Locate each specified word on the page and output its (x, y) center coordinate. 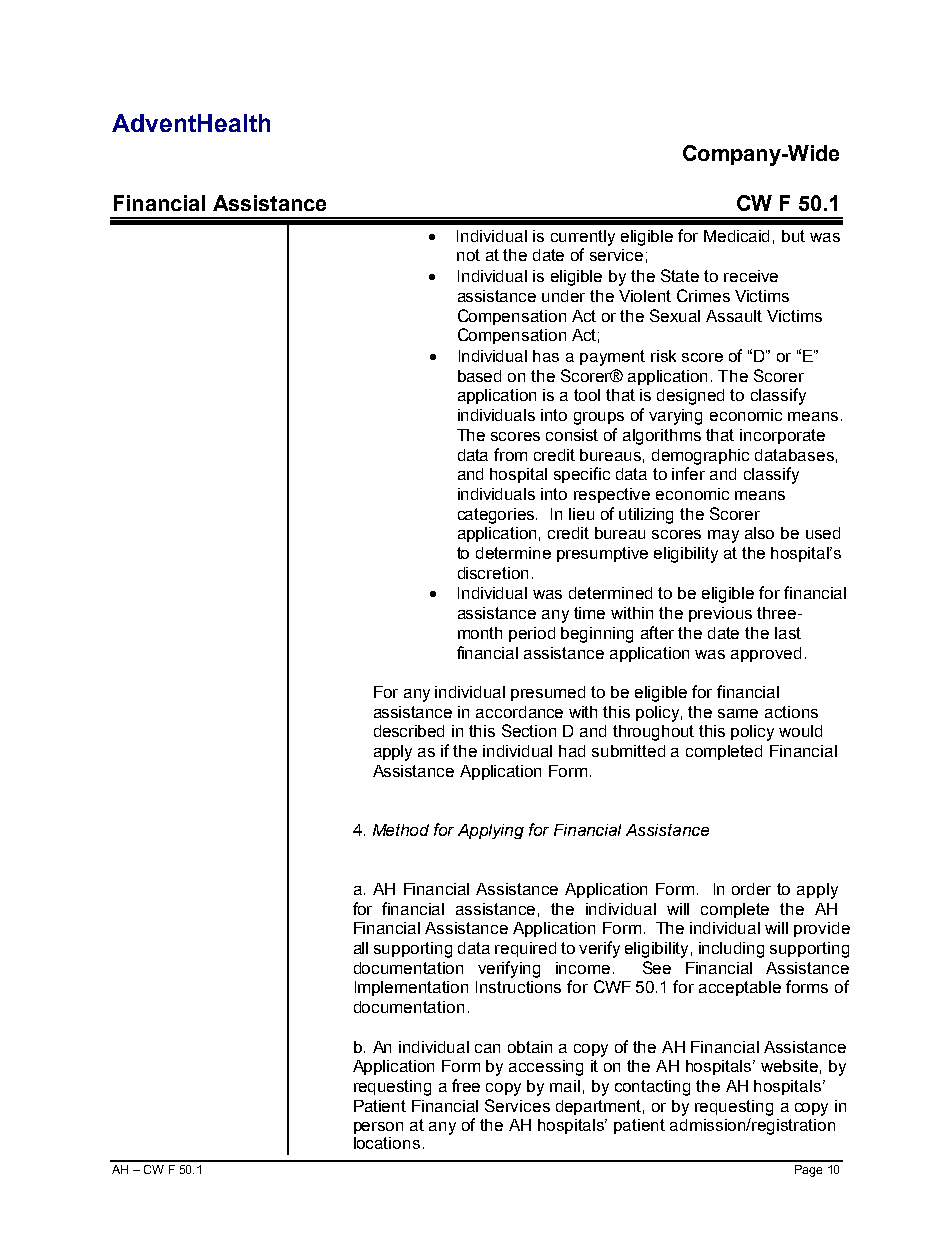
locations (387, 1143)
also (759, 533)
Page (808, 1171)
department (600, 1107)
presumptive (602, 554)
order (751, 889)
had (572, 751)
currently (583, 238)
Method (401, 830)
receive (751, 276)
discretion (493, 573)
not (468, 255)
